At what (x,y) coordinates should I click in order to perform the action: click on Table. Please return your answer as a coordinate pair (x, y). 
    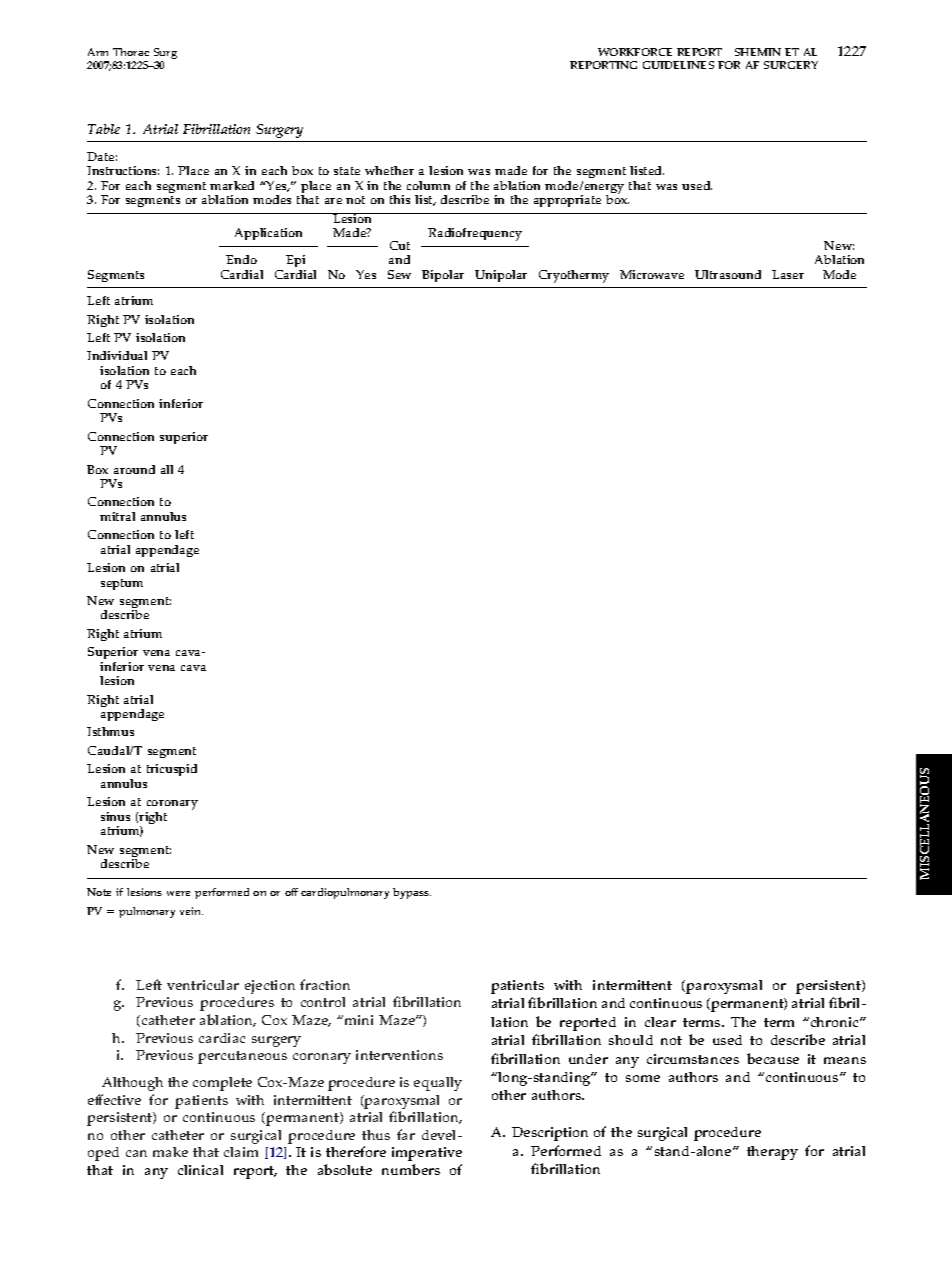
    Looking at the image, I should click on (104, 129).
